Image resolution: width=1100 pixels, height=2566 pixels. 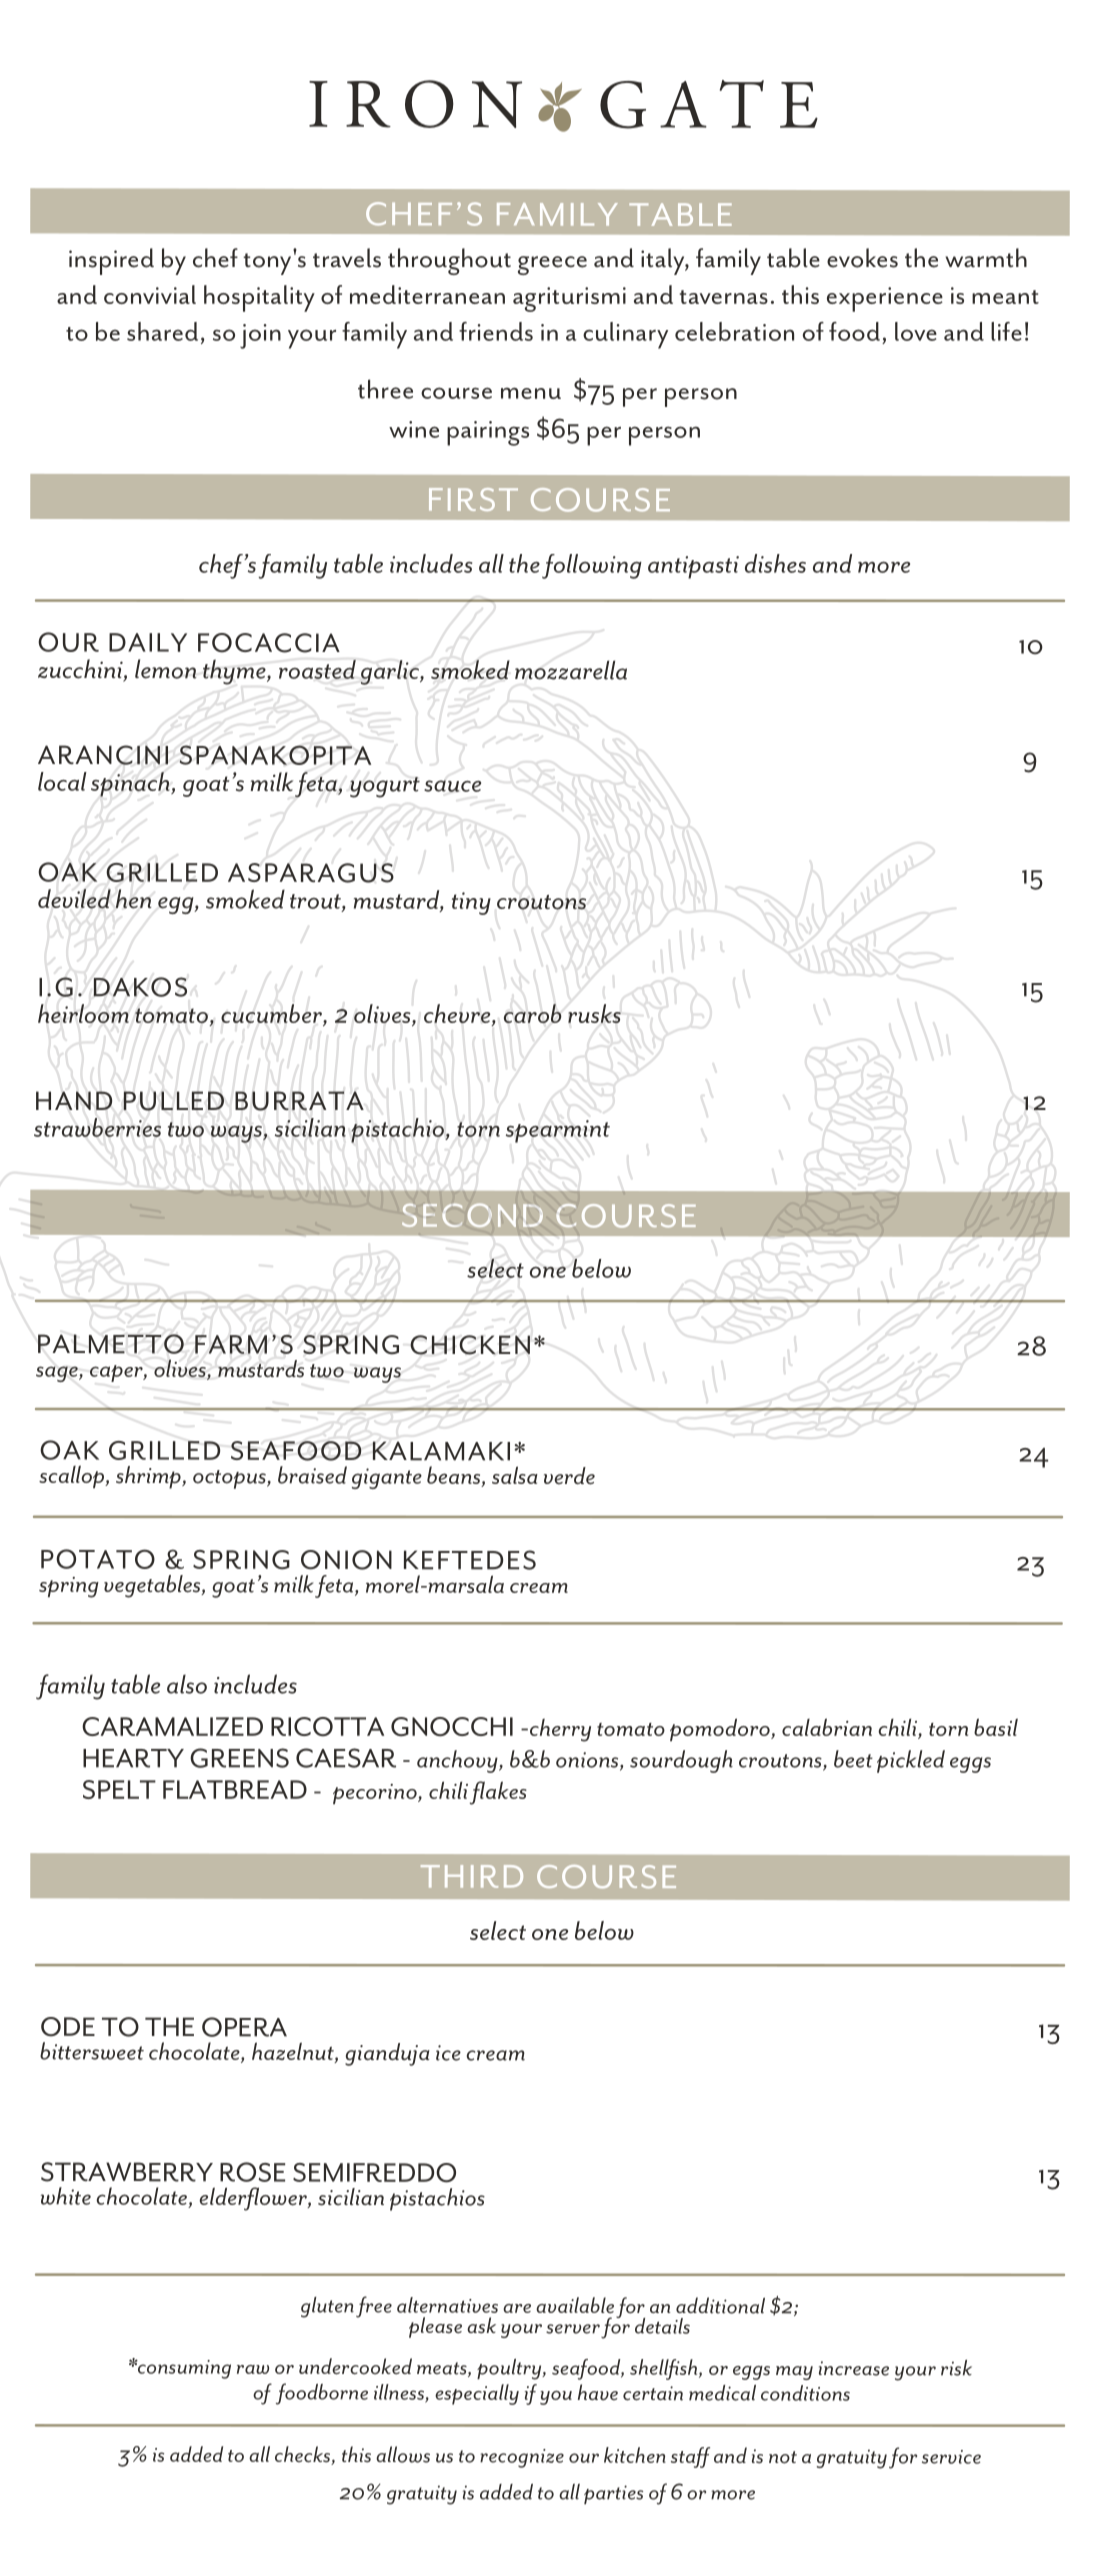 I want to click on PALMETTO, so click(x=111, y=1344).
